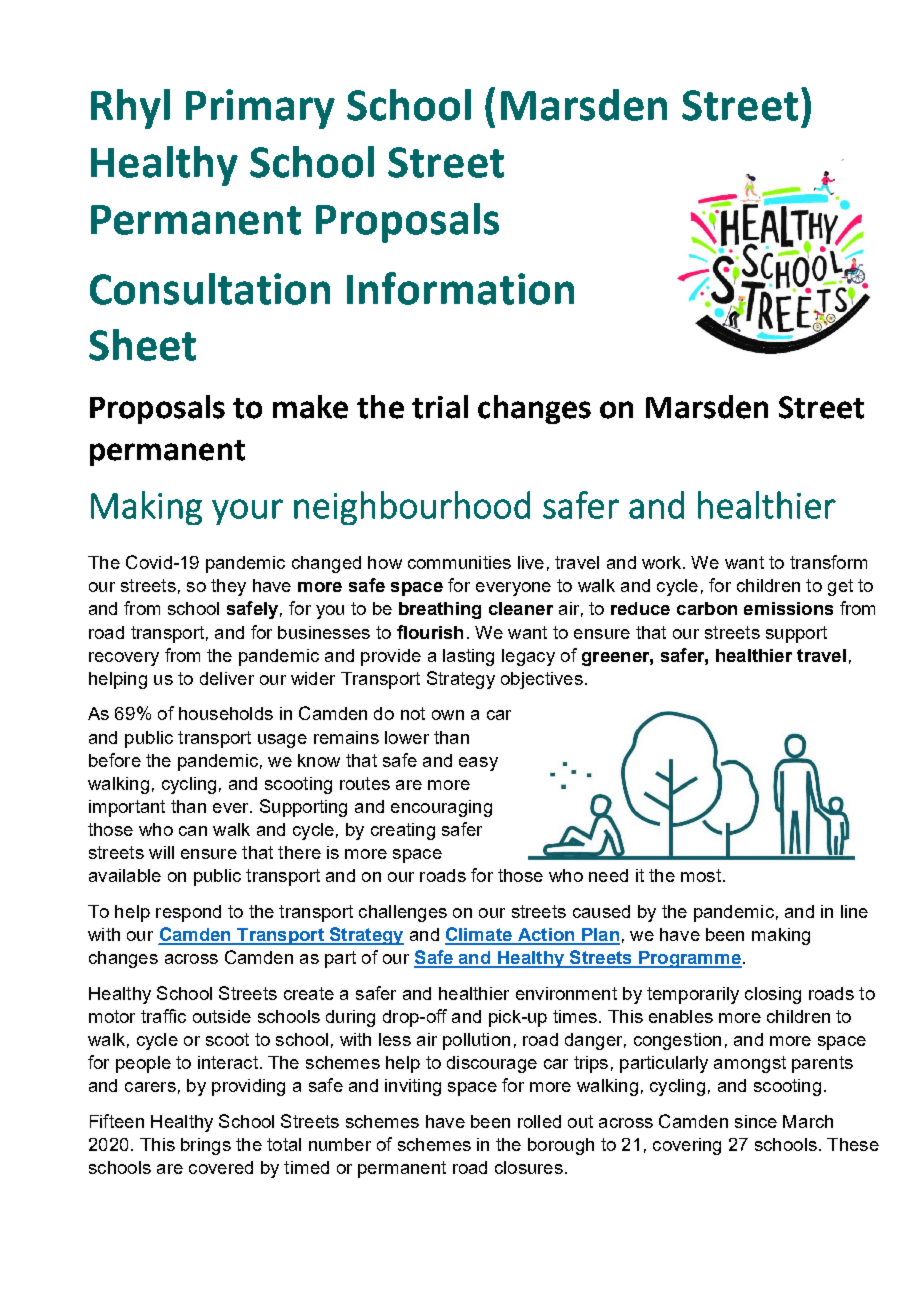 This document has height=1308, width=924. What do you see at coordinates (539, 1121) in the document?
I see `rolled` at bounding box center [539, 1121].
